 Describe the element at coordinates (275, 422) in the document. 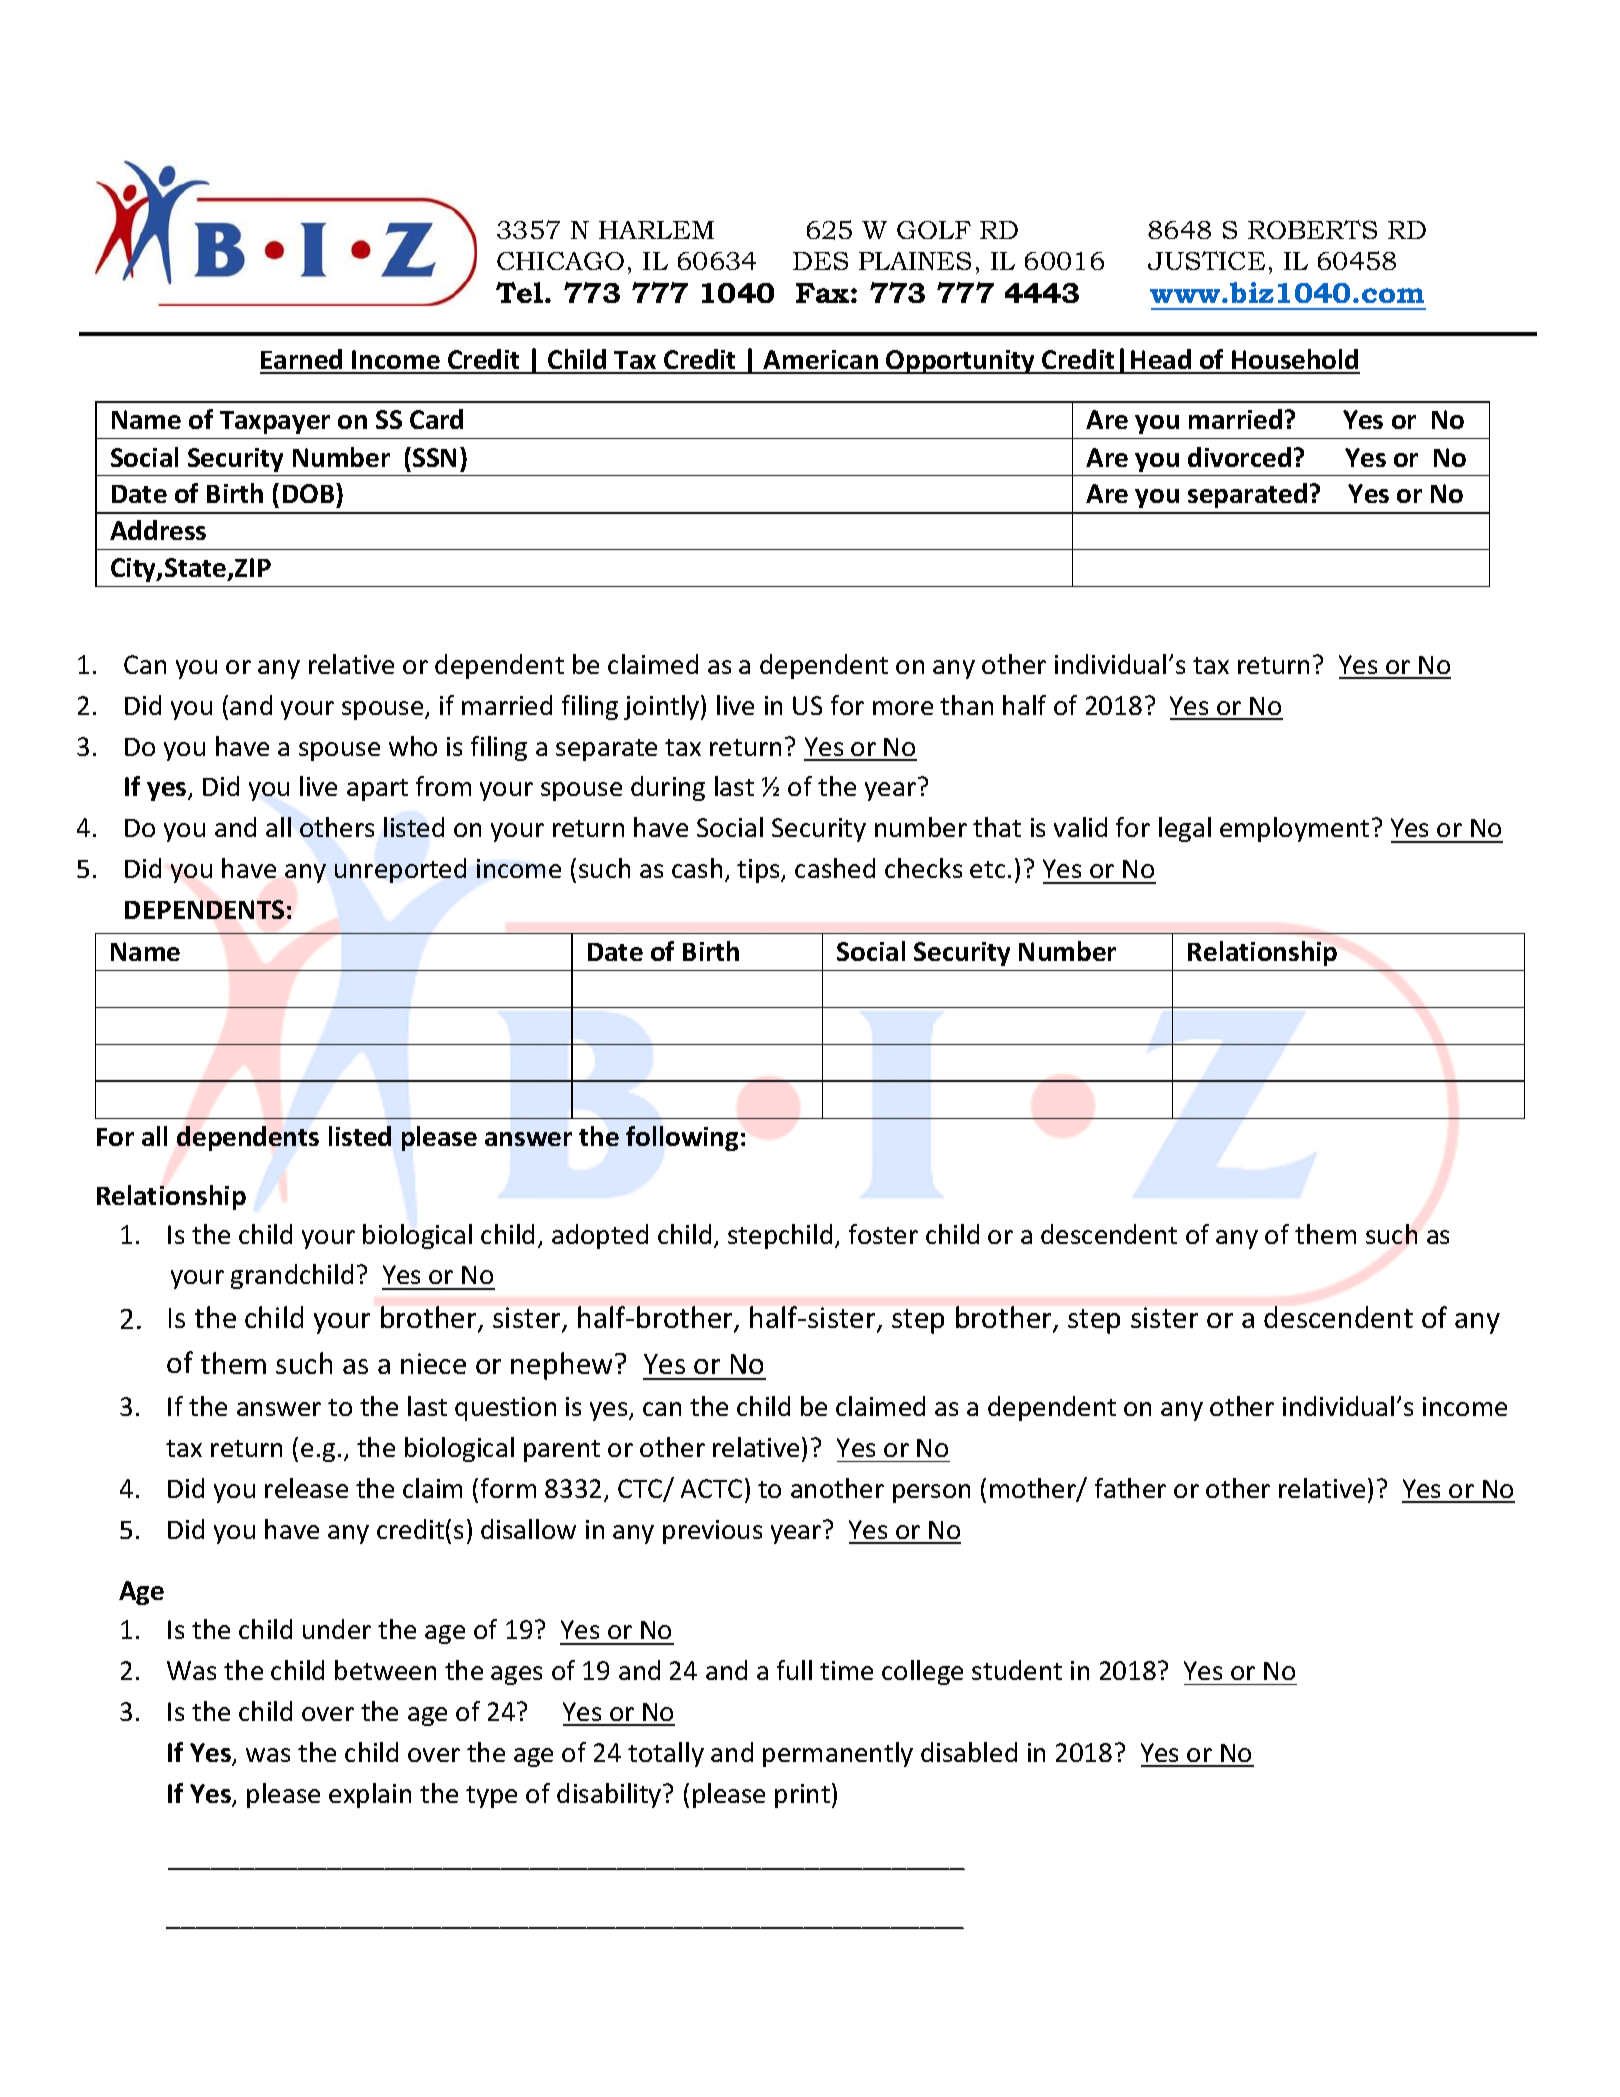

I see `Taxpayer` at that location.
